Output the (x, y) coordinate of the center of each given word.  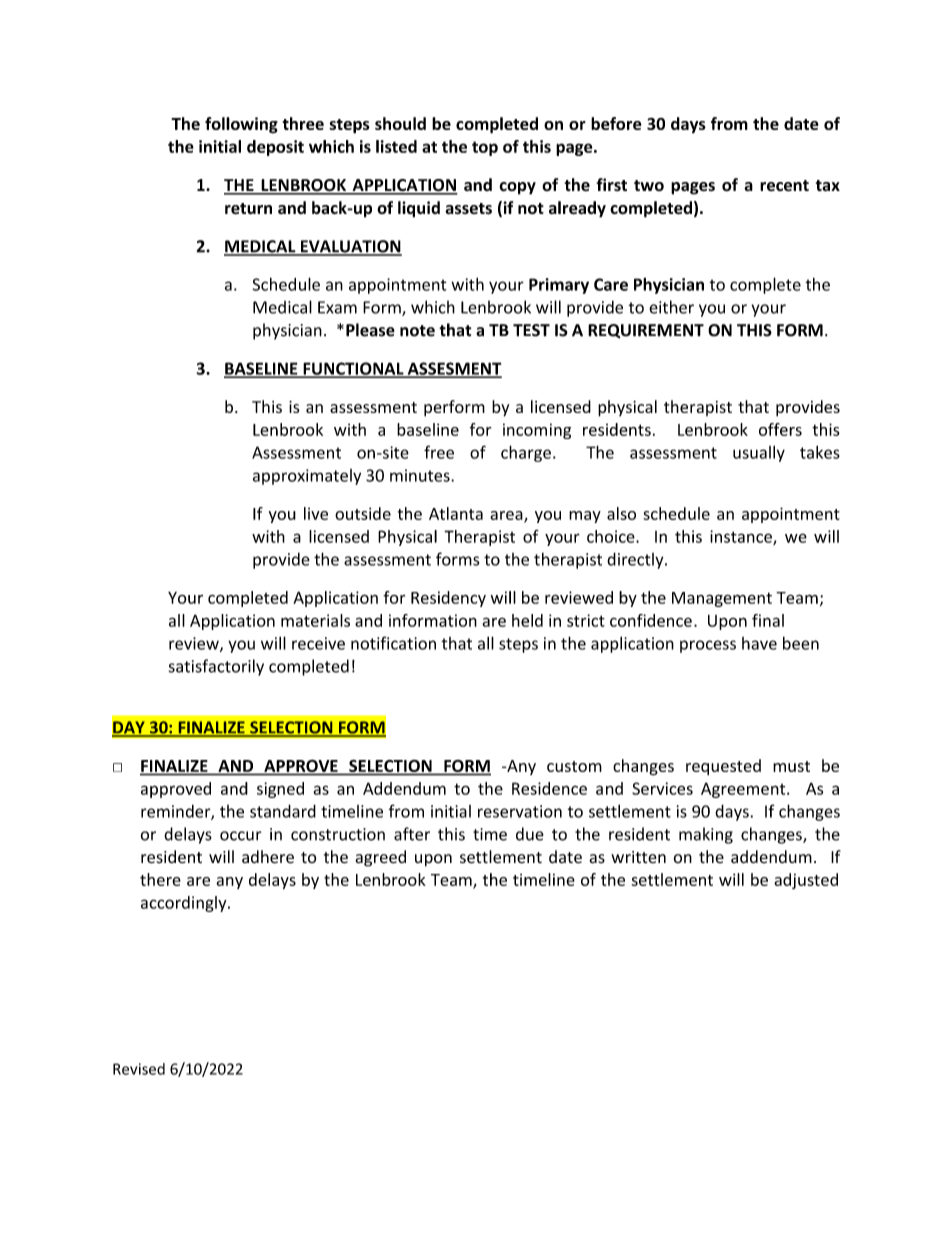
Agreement (744, 790)
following (241, 125)
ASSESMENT (453, 369)
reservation (520, 811)
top (485, 148)
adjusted (806, 881)
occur (241, 836)
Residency (448, 599)
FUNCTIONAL (353, 369)
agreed (380, 858)
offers (780, 429)
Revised (139, 1069)
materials (315, 620)
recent (784, 186)
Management (722, 599)
